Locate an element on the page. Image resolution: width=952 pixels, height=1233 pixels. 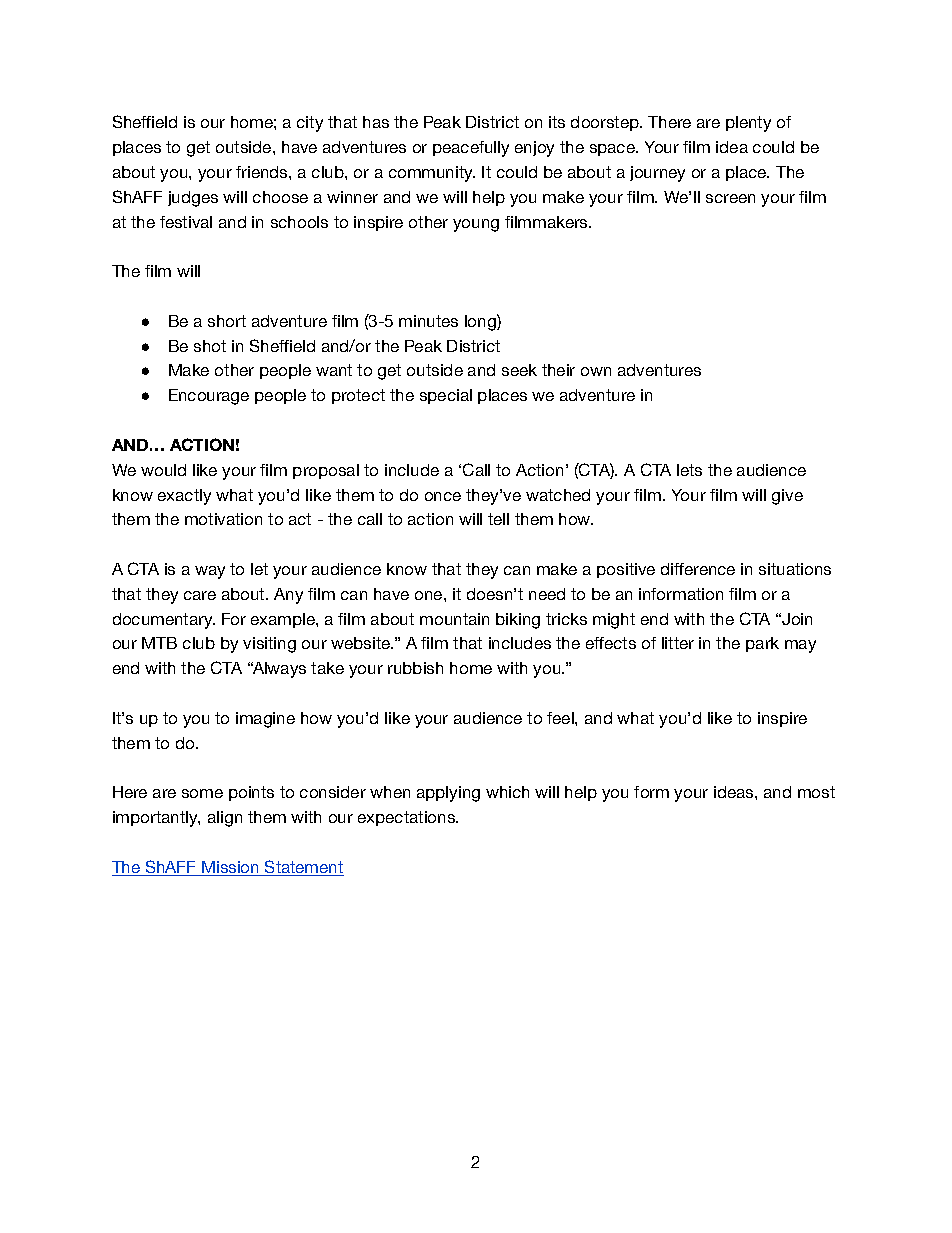
Mission is located at coordinates (231, 868).
